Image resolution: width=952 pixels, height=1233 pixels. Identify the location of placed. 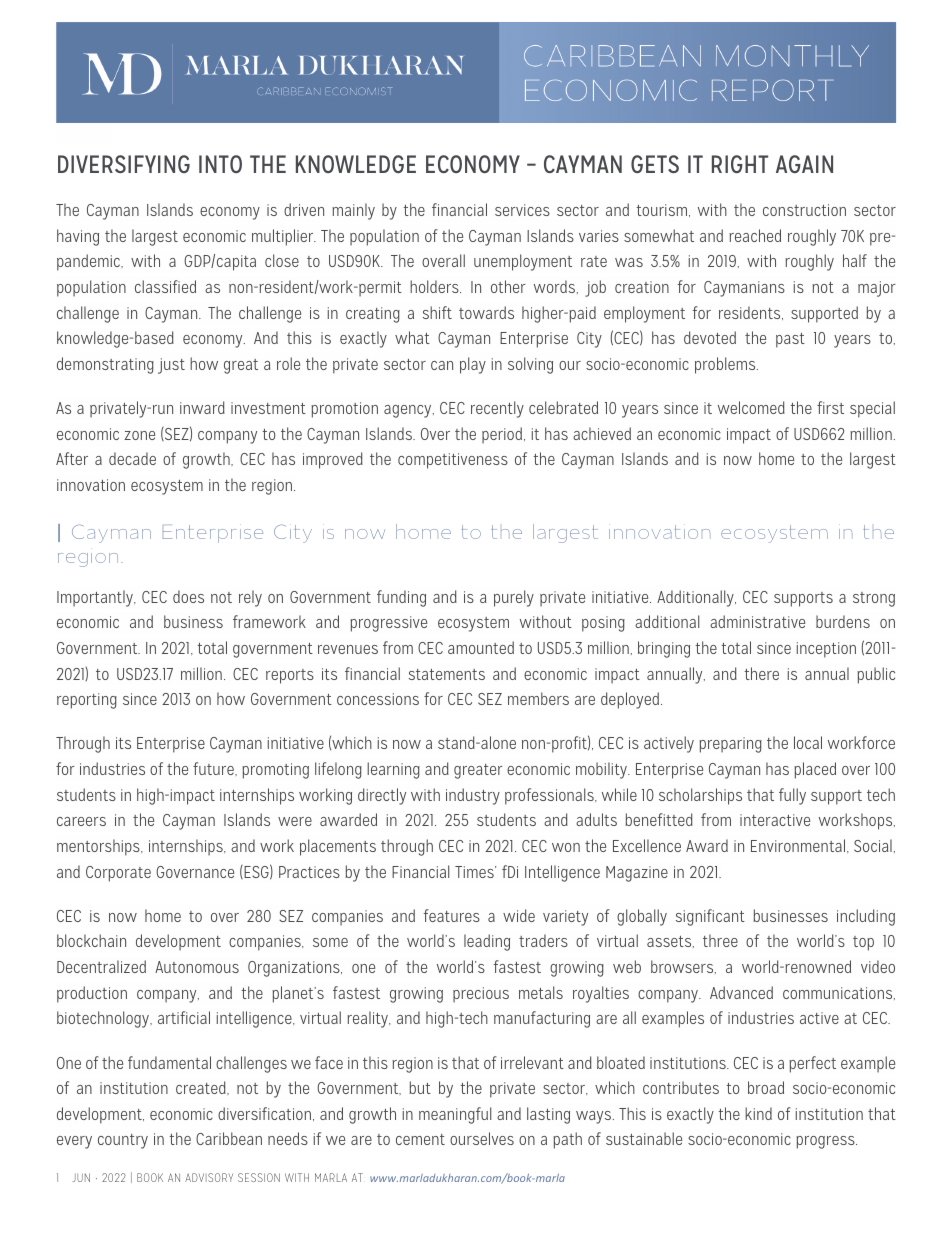
(815, 770).
